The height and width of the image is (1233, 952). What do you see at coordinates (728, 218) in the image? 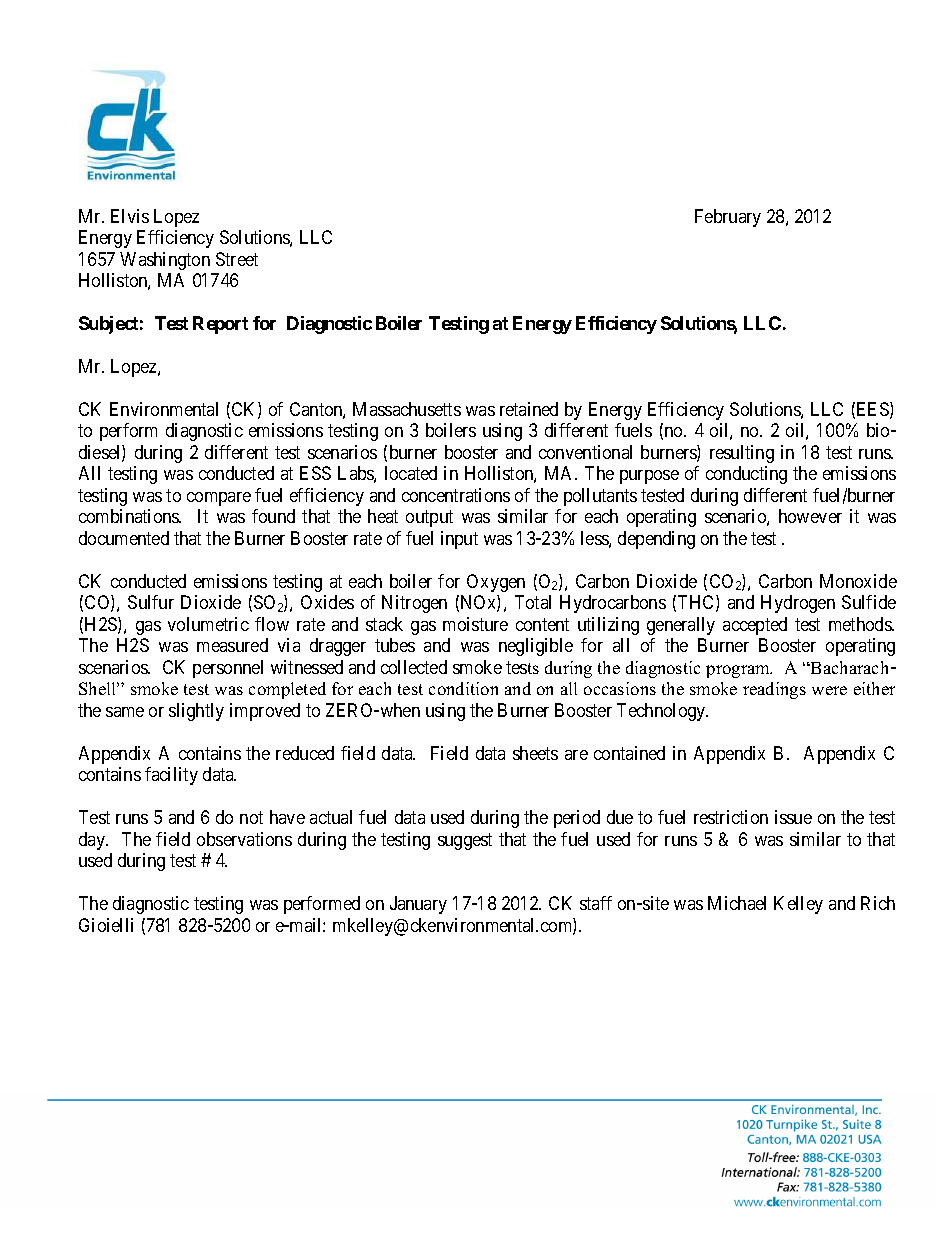
I see `February` at bounding box center [728, 218].
